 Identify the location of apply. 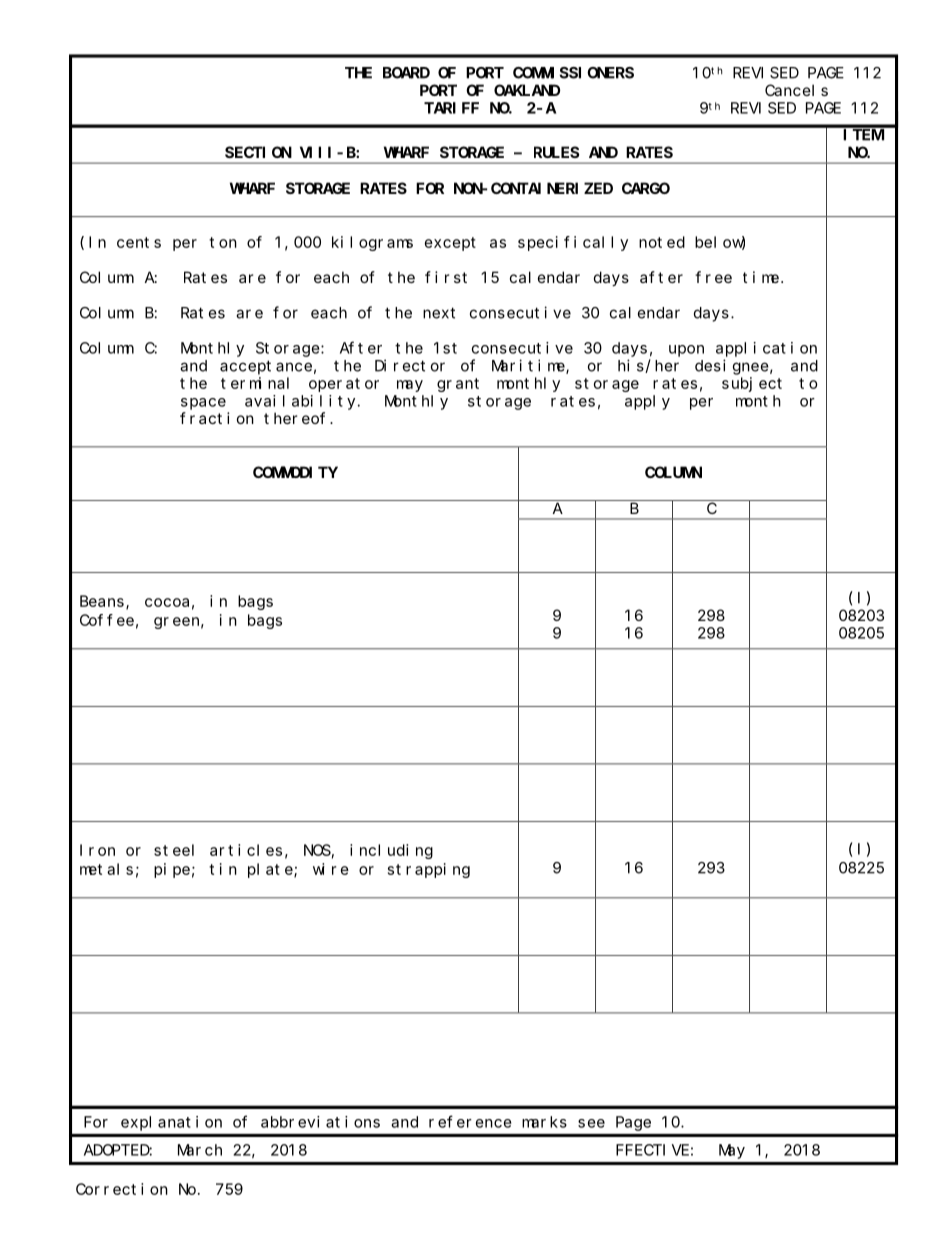
(647, 402).
